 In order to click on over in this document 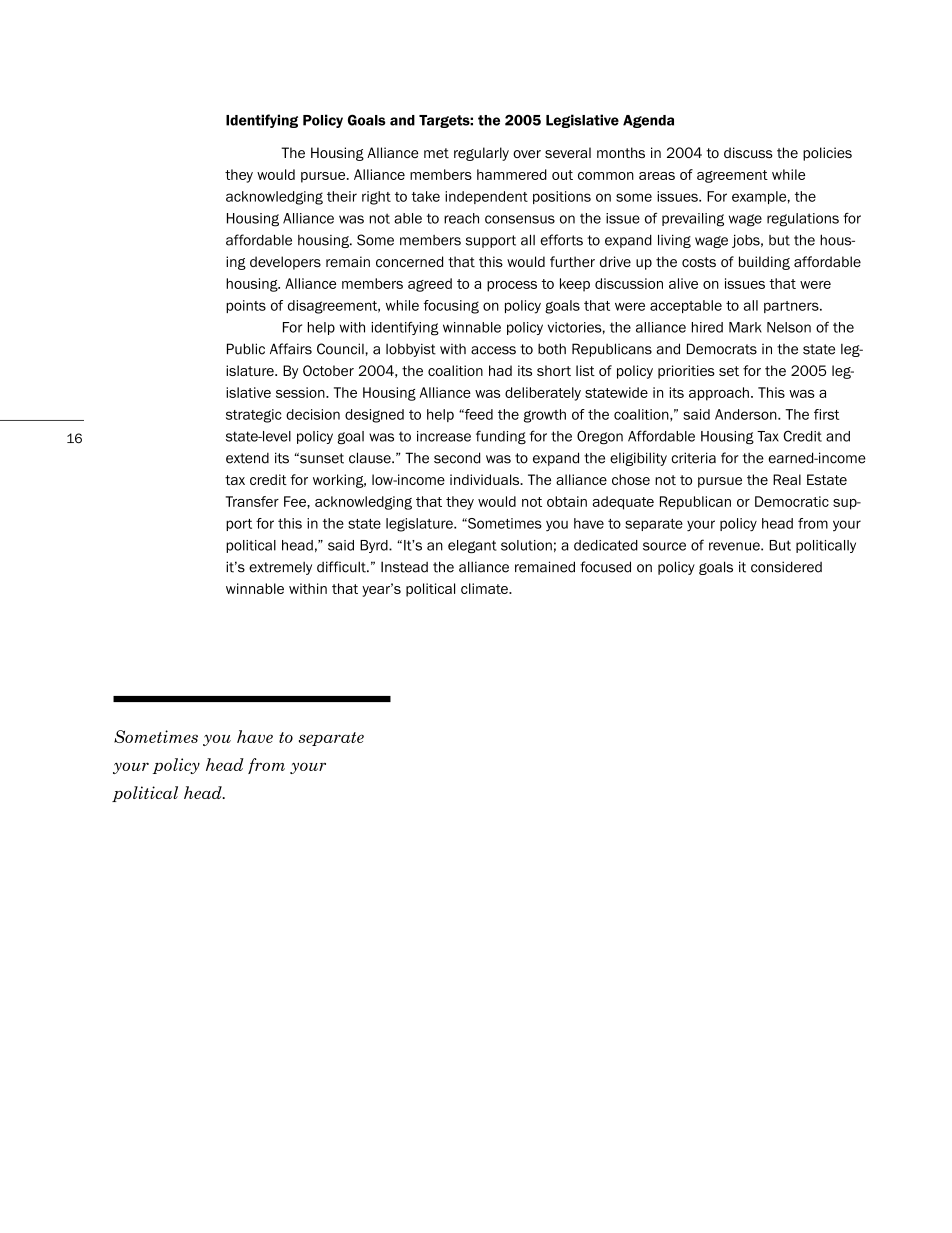, I will do `click(527, 154)`.
